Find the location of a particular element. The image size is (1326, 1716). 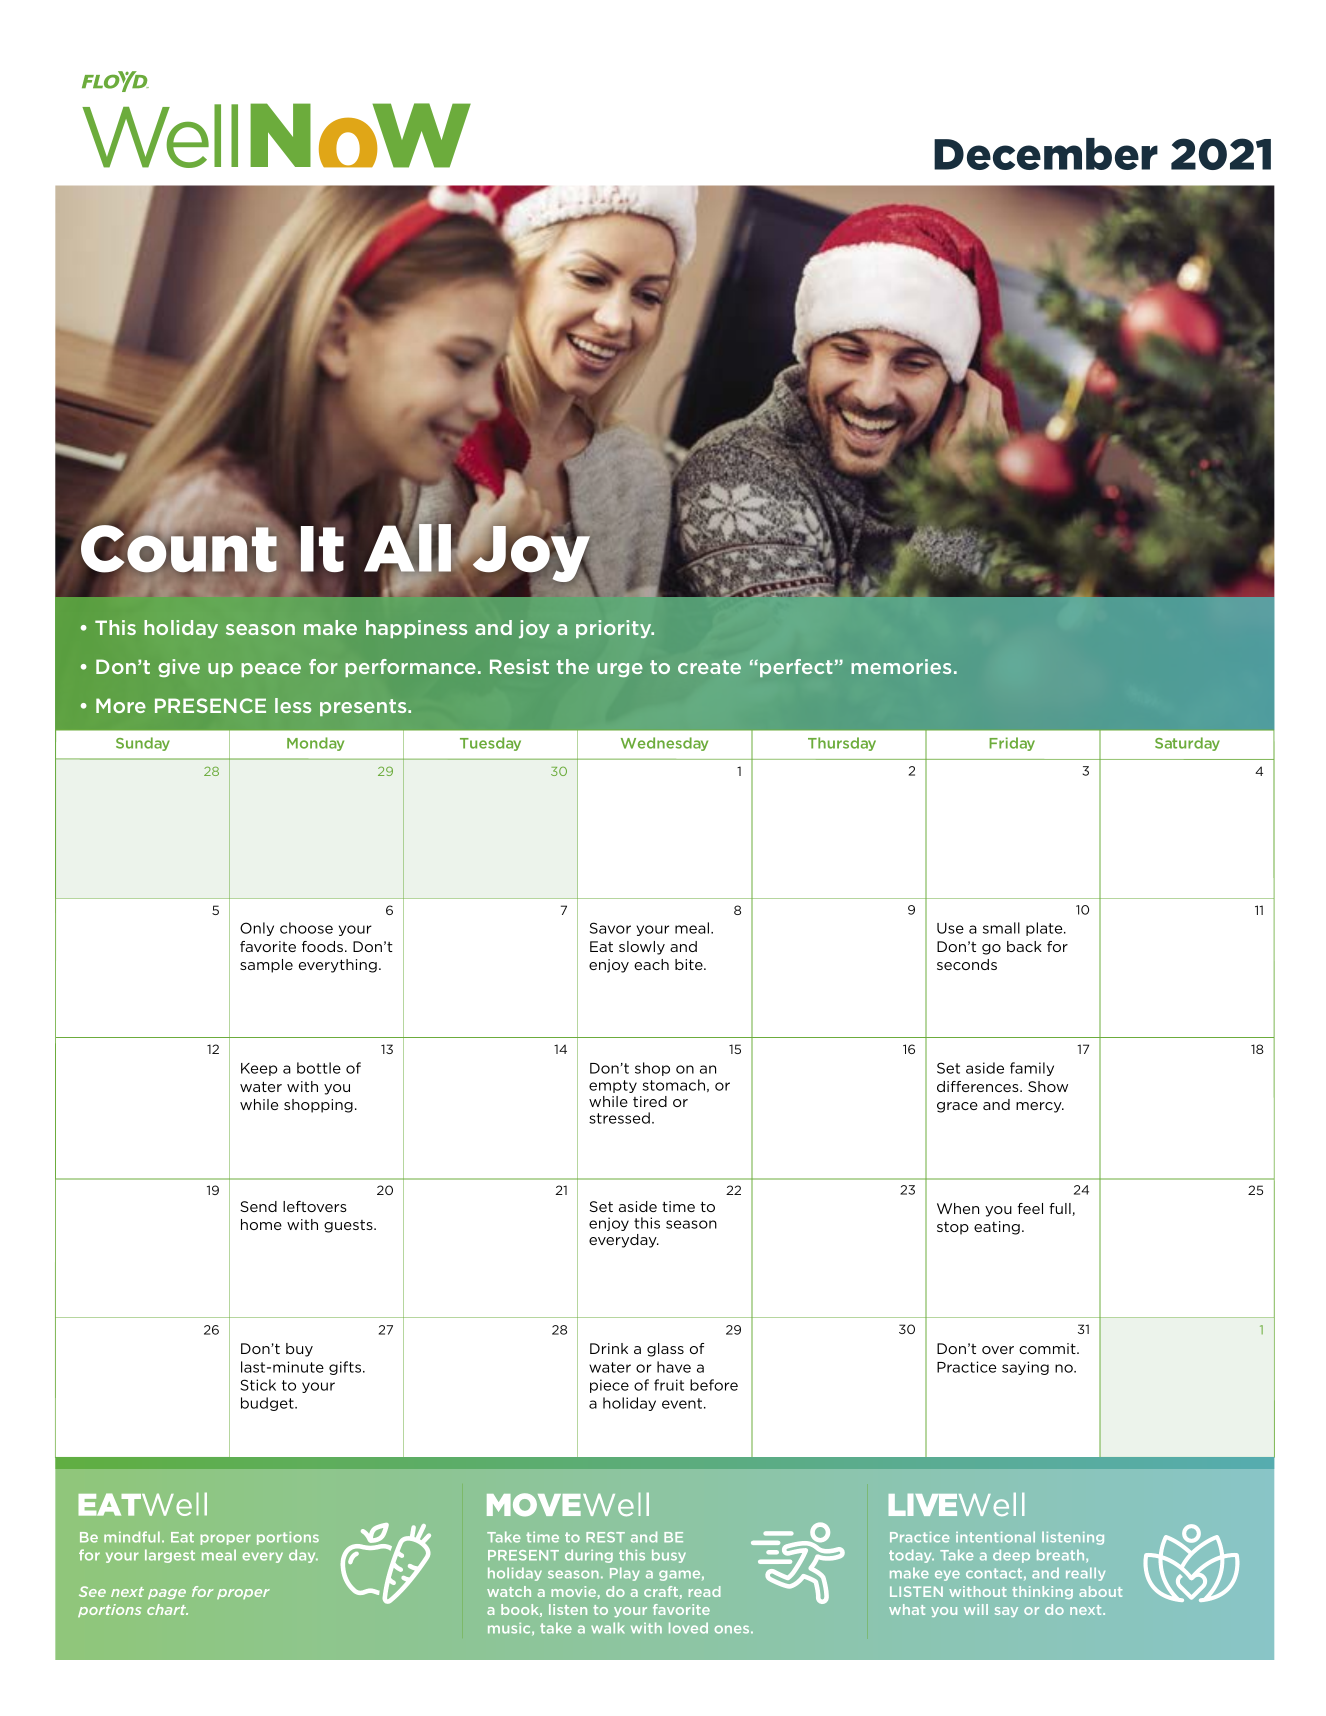

plate is located at coordinates (1045, 929).
